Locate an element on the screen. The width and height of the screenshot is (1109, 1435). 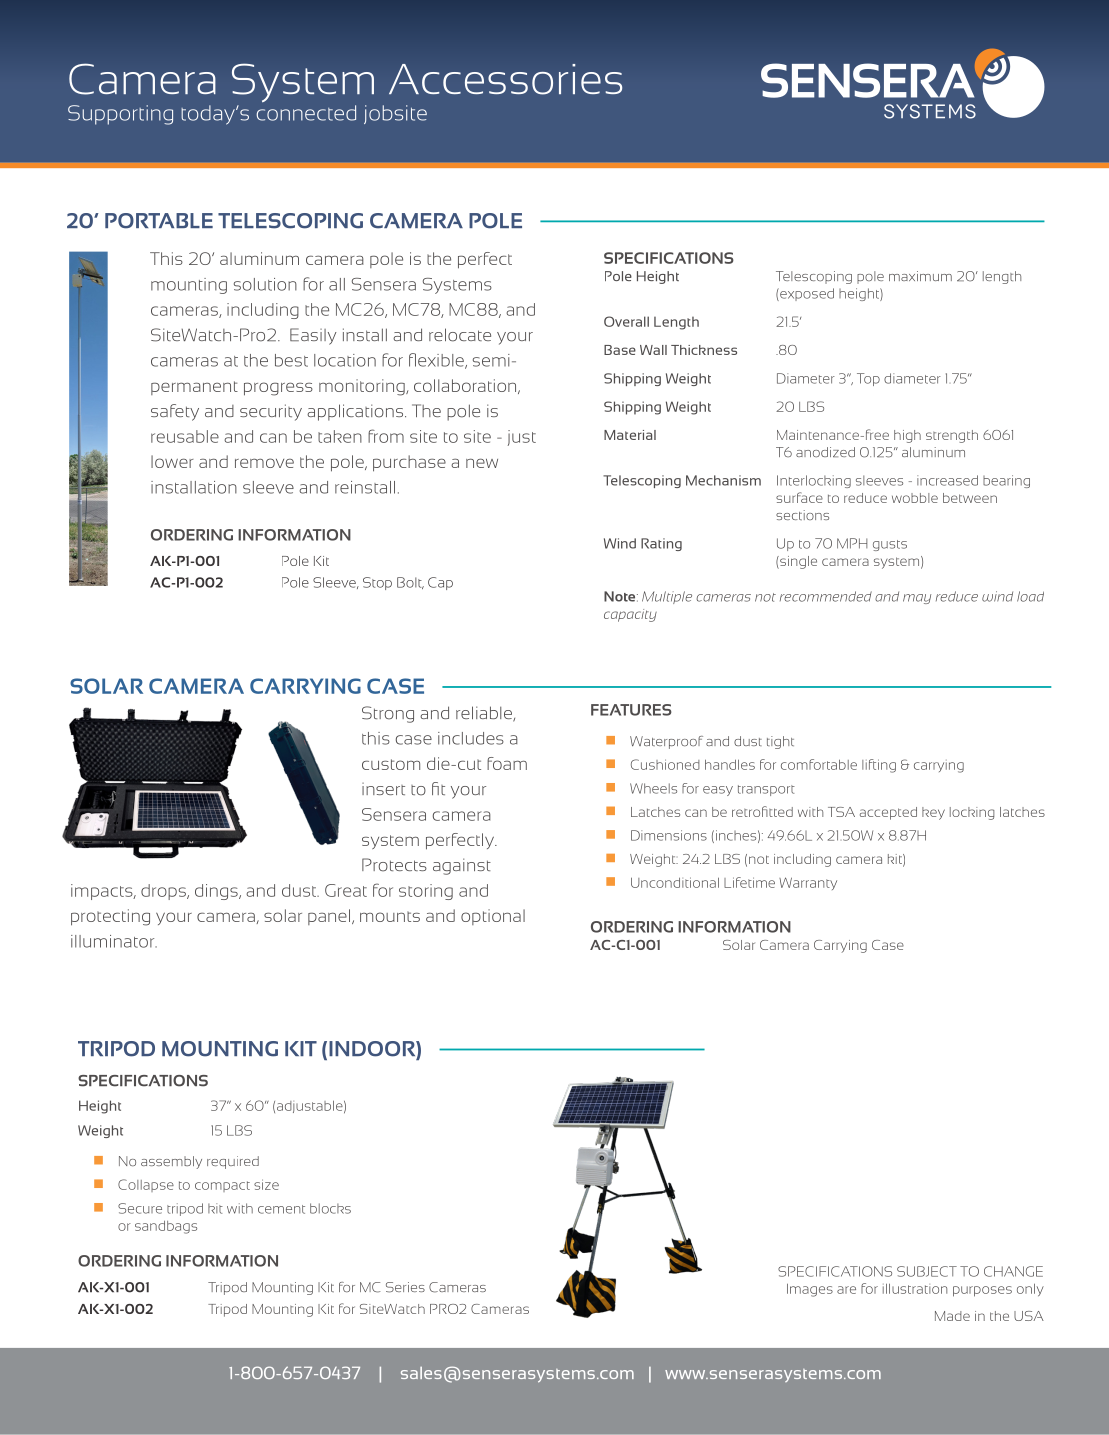
optional is located at coordinates (493, 917).
